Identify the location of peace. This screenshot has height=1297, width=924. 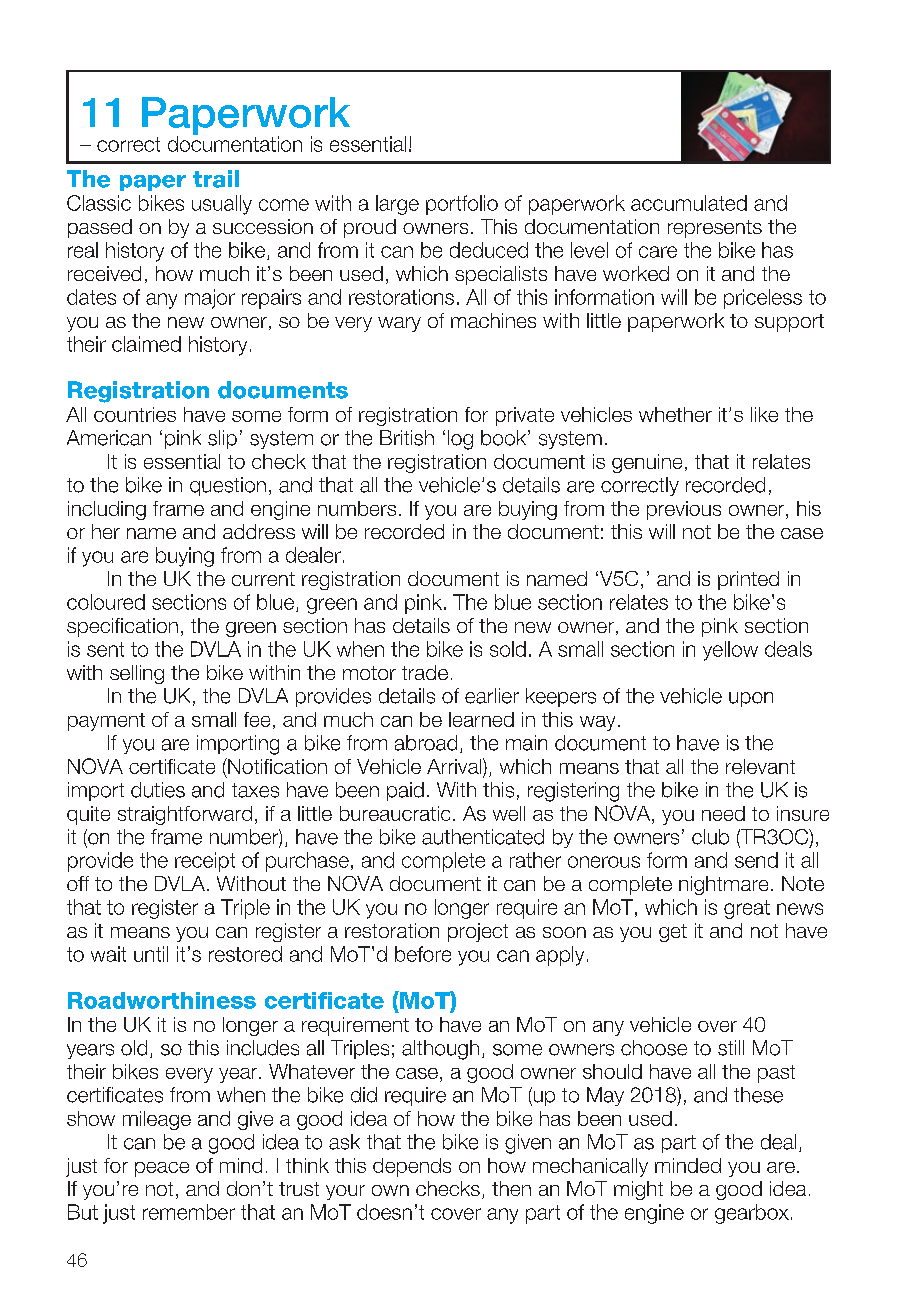
(162, 1169).
